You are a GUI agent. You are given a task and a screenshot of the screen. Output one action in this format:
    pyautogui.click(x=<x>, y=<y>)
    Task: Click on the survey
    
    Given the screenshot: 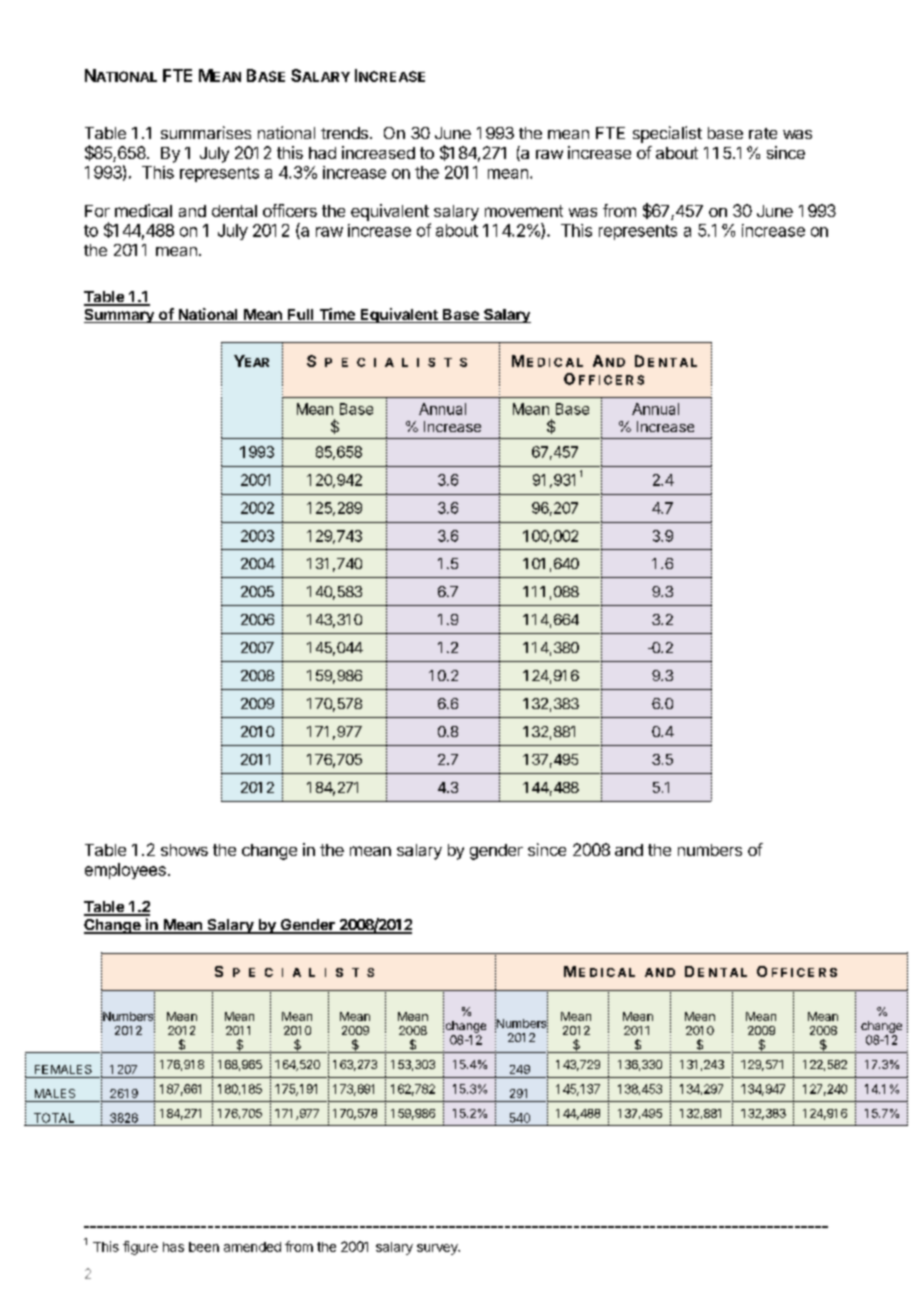 What is the action you would take?
    pyautogui.click(x=438, y=1249)
